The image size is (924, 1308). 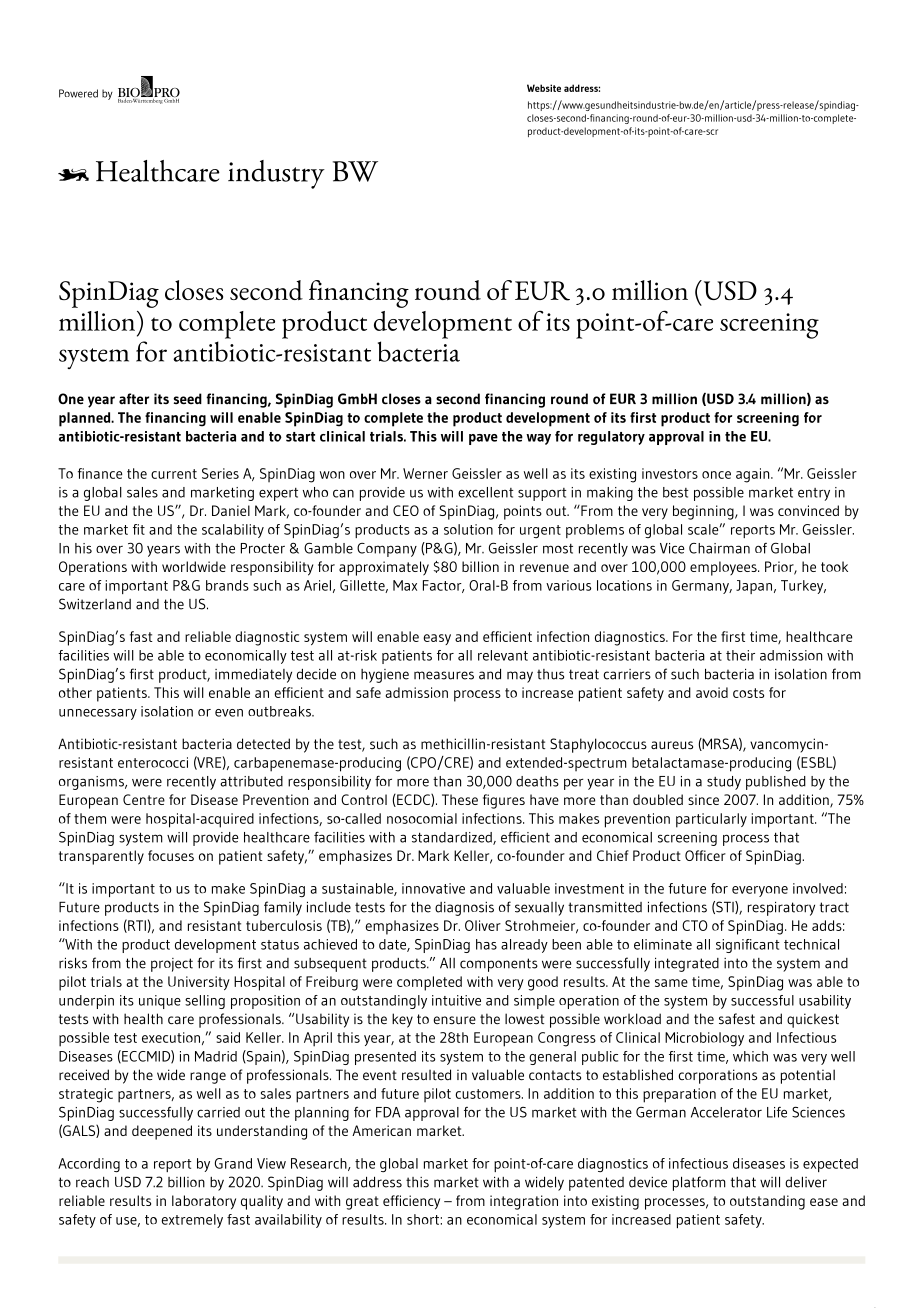 I want to click on laboratory, so click(x=204, y=1202).
